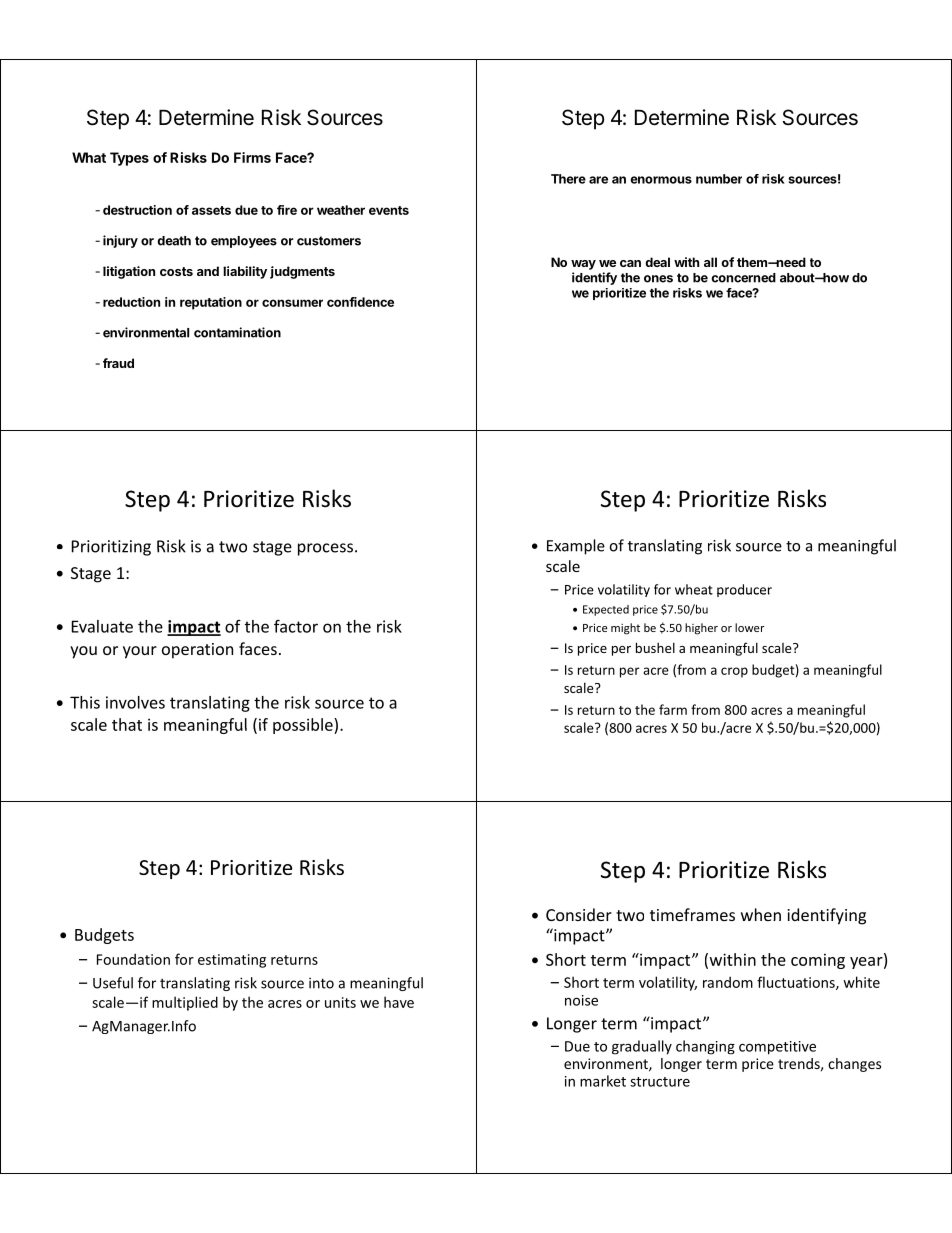 The image size is (952, 1233). Describe the element at coordinates (399, 1002) in the screenshot. I see `have` at that location.
